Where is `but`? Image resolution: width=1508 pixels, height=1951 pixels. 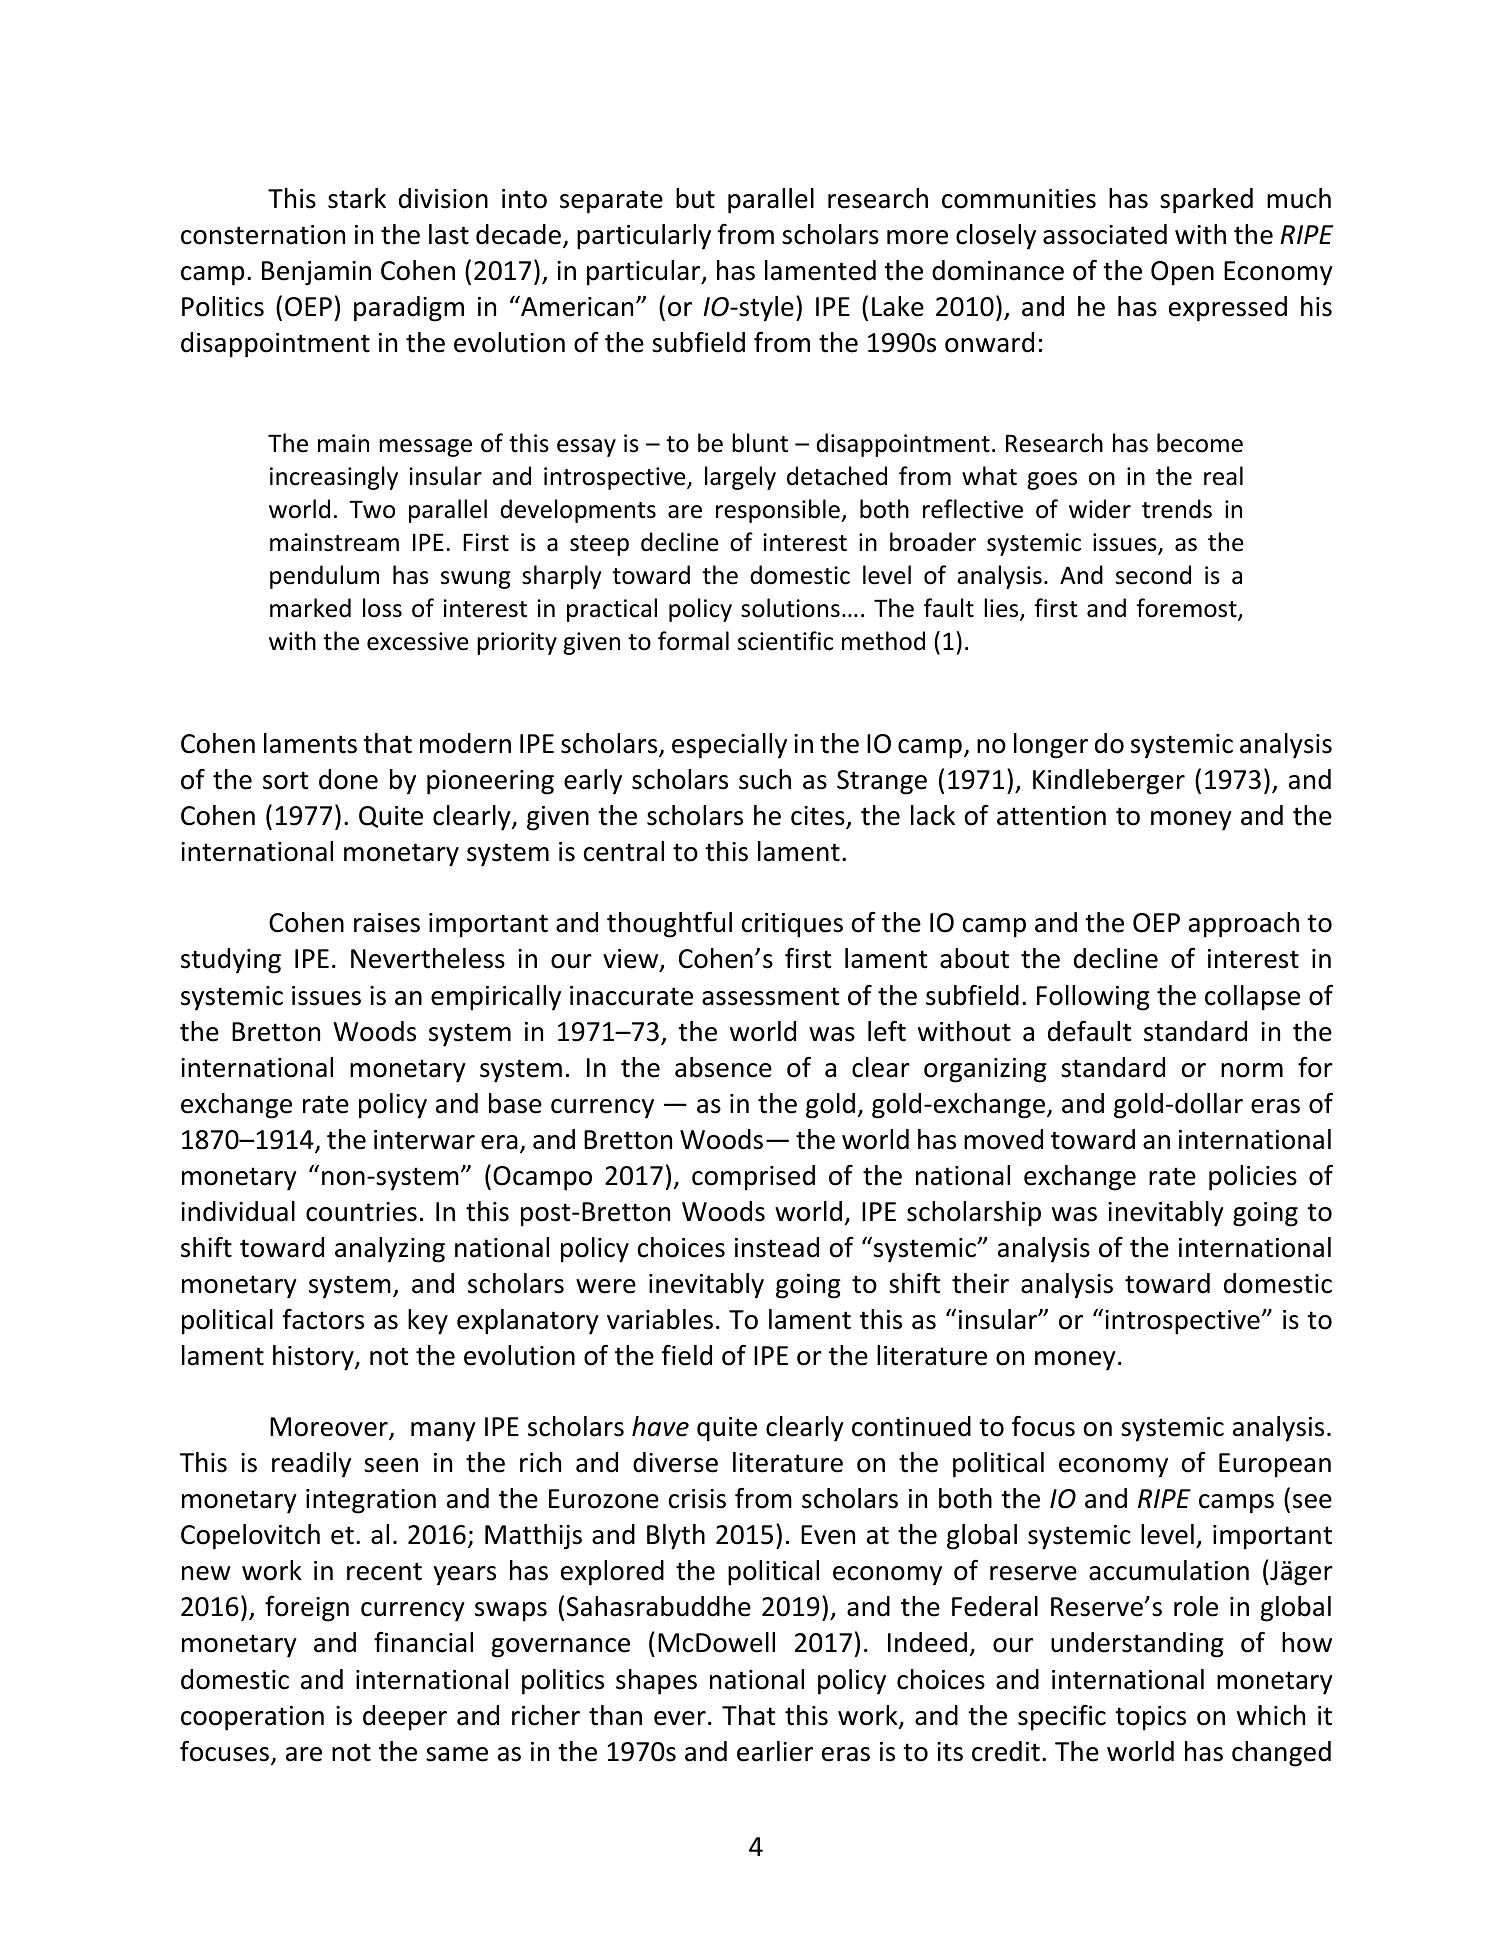 but is located at coordinates (695, 198).
